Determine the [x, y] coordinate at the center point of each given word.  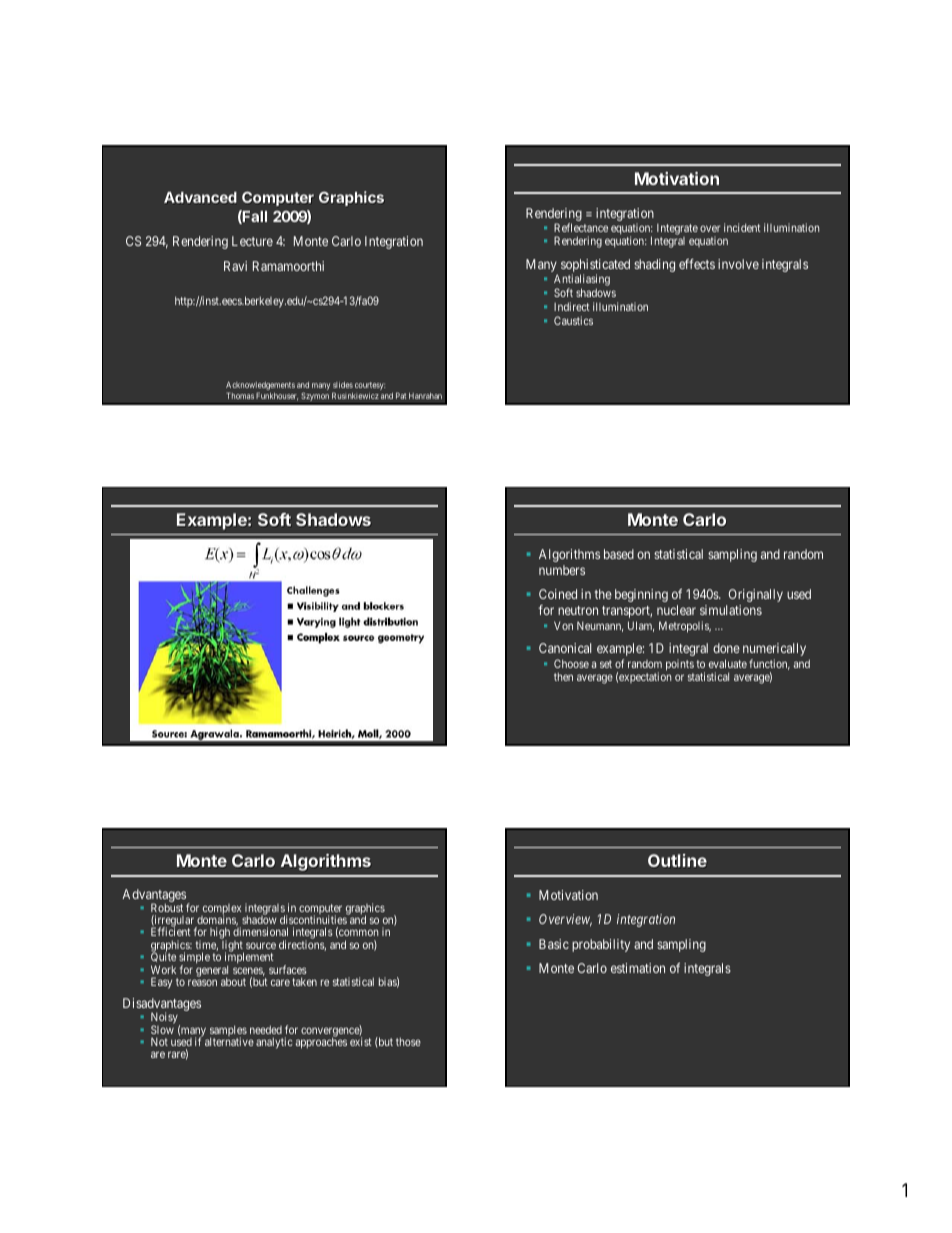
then [563, 677]
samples [228, 1032]
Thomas [240, 395]
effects [697, 264]
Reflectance [581, 227]
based [619, 554]
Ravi [235, 266]
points [680, 665]
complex [221, 910]
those [408, 1042]
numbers [562, 570]
